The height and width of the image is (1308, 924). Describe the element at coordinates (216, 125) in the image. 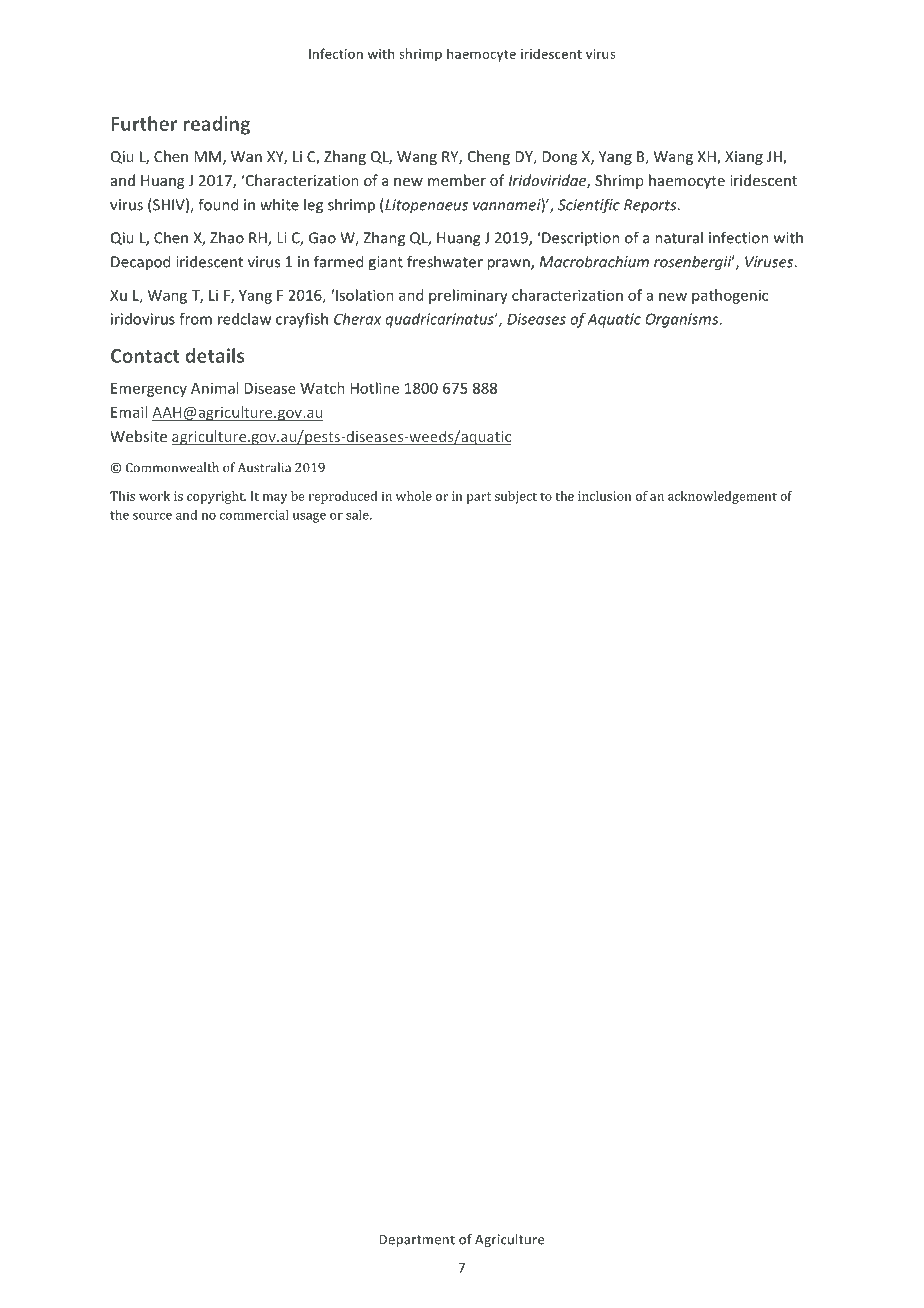

I see `reading` at that location.
